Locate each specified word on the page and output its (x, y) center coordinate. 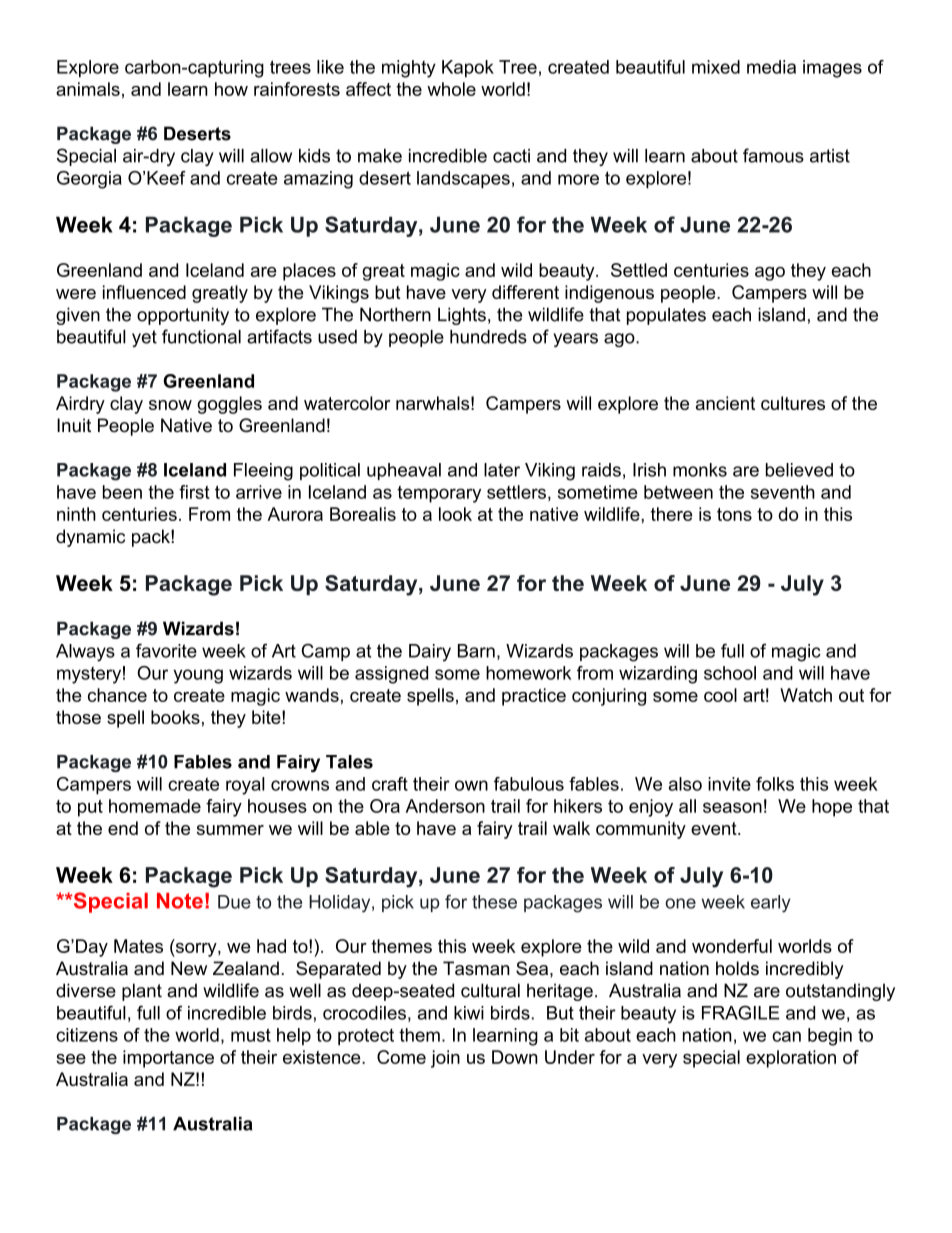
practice (534, 697)
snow (170, 405)
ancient (725, 403)
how (231, 89)
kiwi (469, 1013)
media (771, 67)
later (502, 470)
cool (720, 695)
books (175, 717)
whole (451, 89)
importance (168, 1059)
